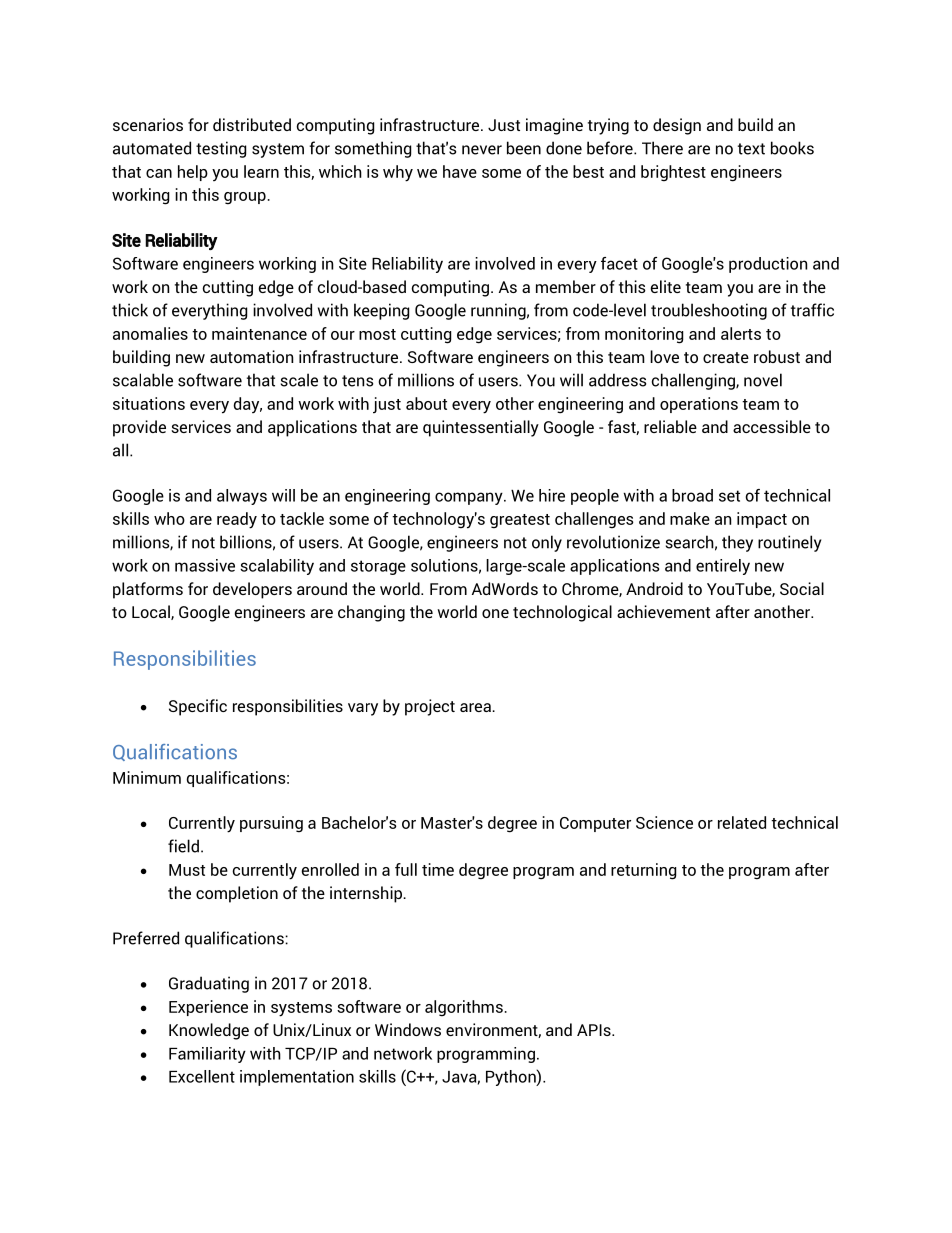 The image size is (952, 1233). What do you see at coordinates (464, 1008) in the screenshot?
I see `algorithms` at bounding box center [464, 1008].
